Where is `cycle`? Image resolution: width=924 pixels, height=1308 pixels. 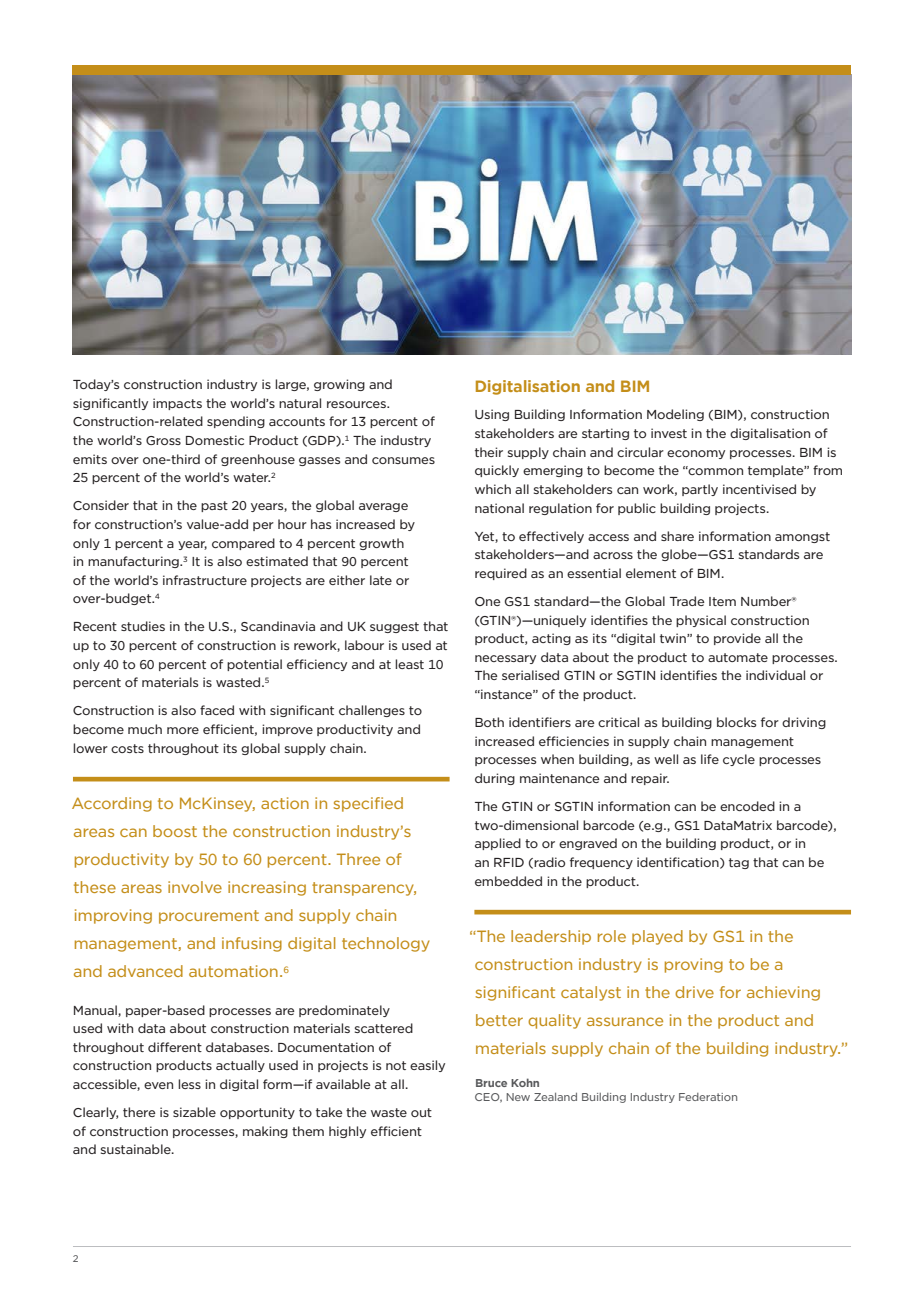 cycle is located at coordinates (739, 760).
